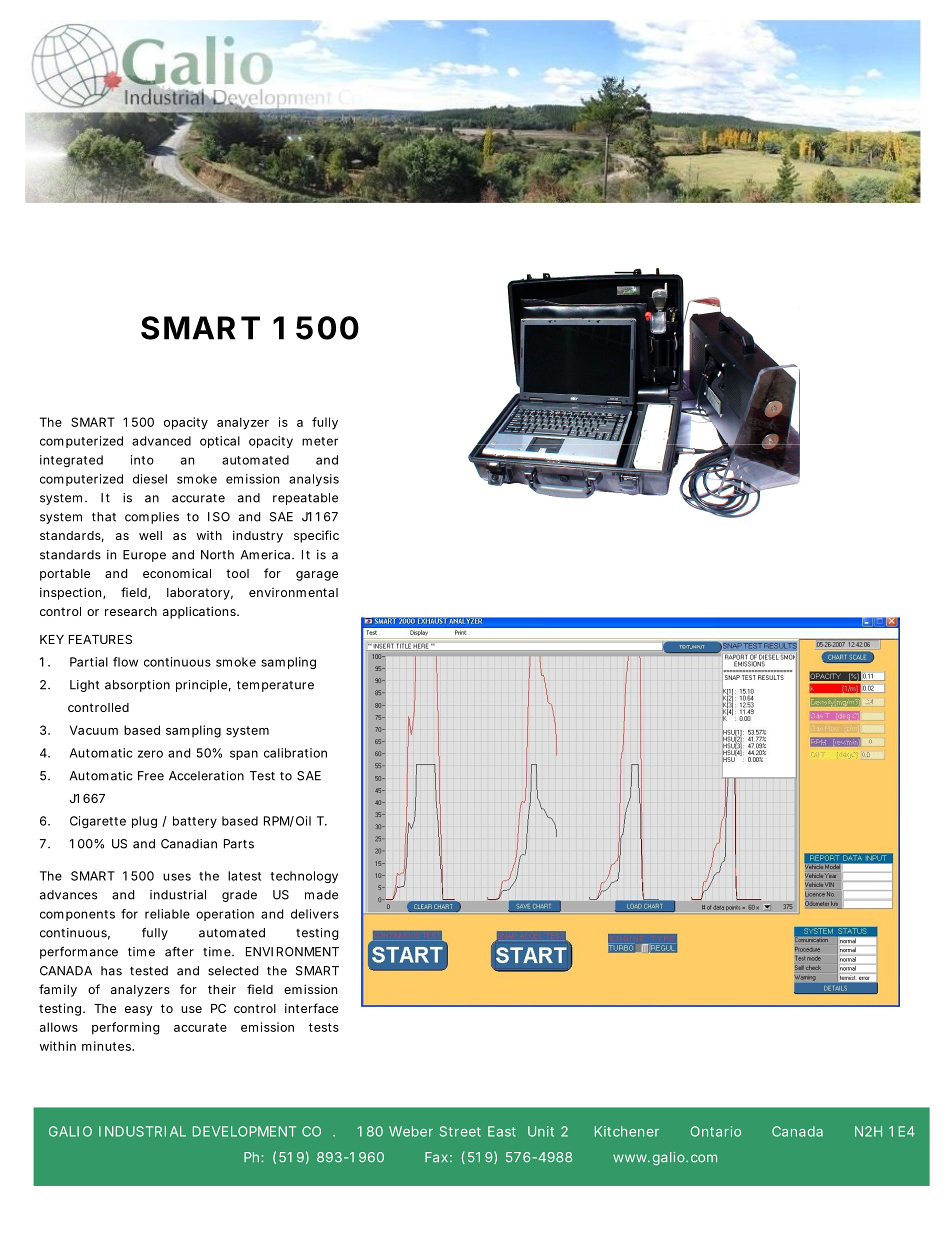 This screenshot has height=1233, width=952. I want to click on meter, so click(320, 441).
